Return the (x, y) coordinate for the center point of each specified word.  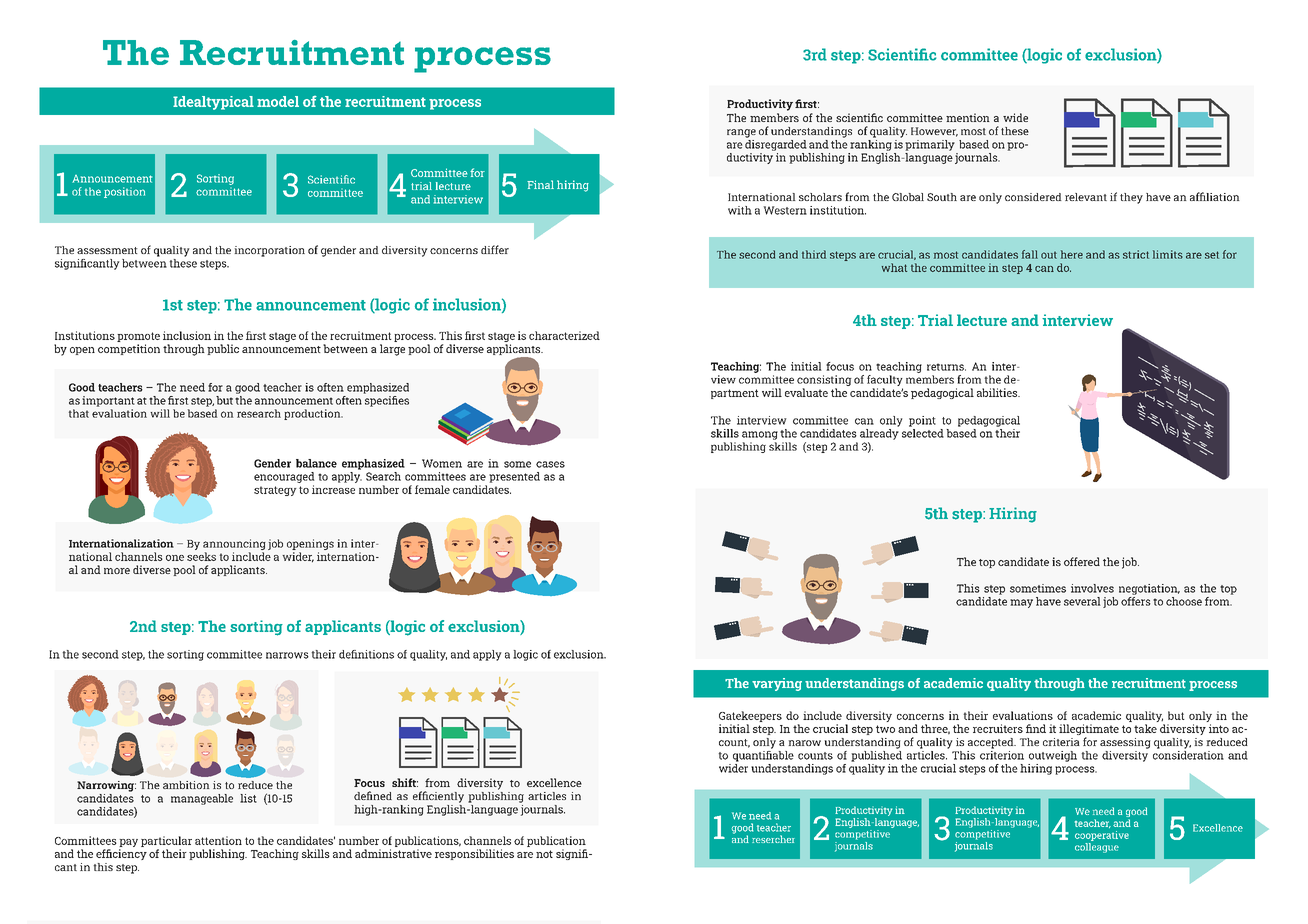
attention (218, 840)
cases (550, 464)
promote (138, 337)
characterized (564, 335)
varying (777, 684)
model (278, 101)
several (1082, 601)
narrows (287, 655)
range (741, 133)
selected (923, 433)
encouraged (284, 477)
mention (968, 117)
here (1072, 254)
